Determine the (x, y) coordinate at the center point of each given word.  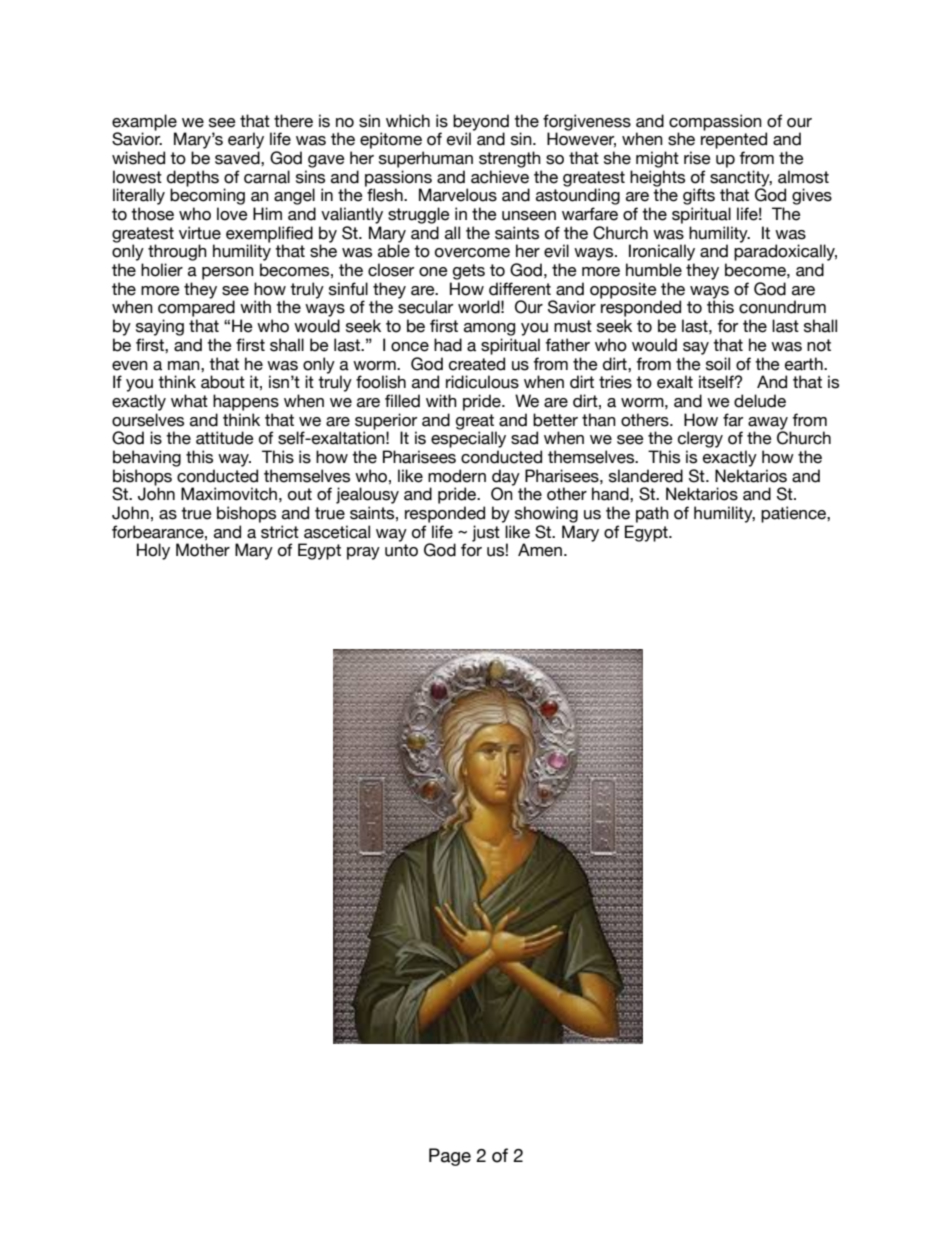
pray (363, 553)
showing (546, 514)
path (652, 514)
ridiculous (482, 382)
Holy (153, 551)
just (486, 533)
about (223, 382)
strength (510, 159)
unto (401, 550)
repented (734, 140)
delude (760, 401)
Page (450, 1157)
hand (611, 494)
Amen (540, 550)
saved (238, 158)
